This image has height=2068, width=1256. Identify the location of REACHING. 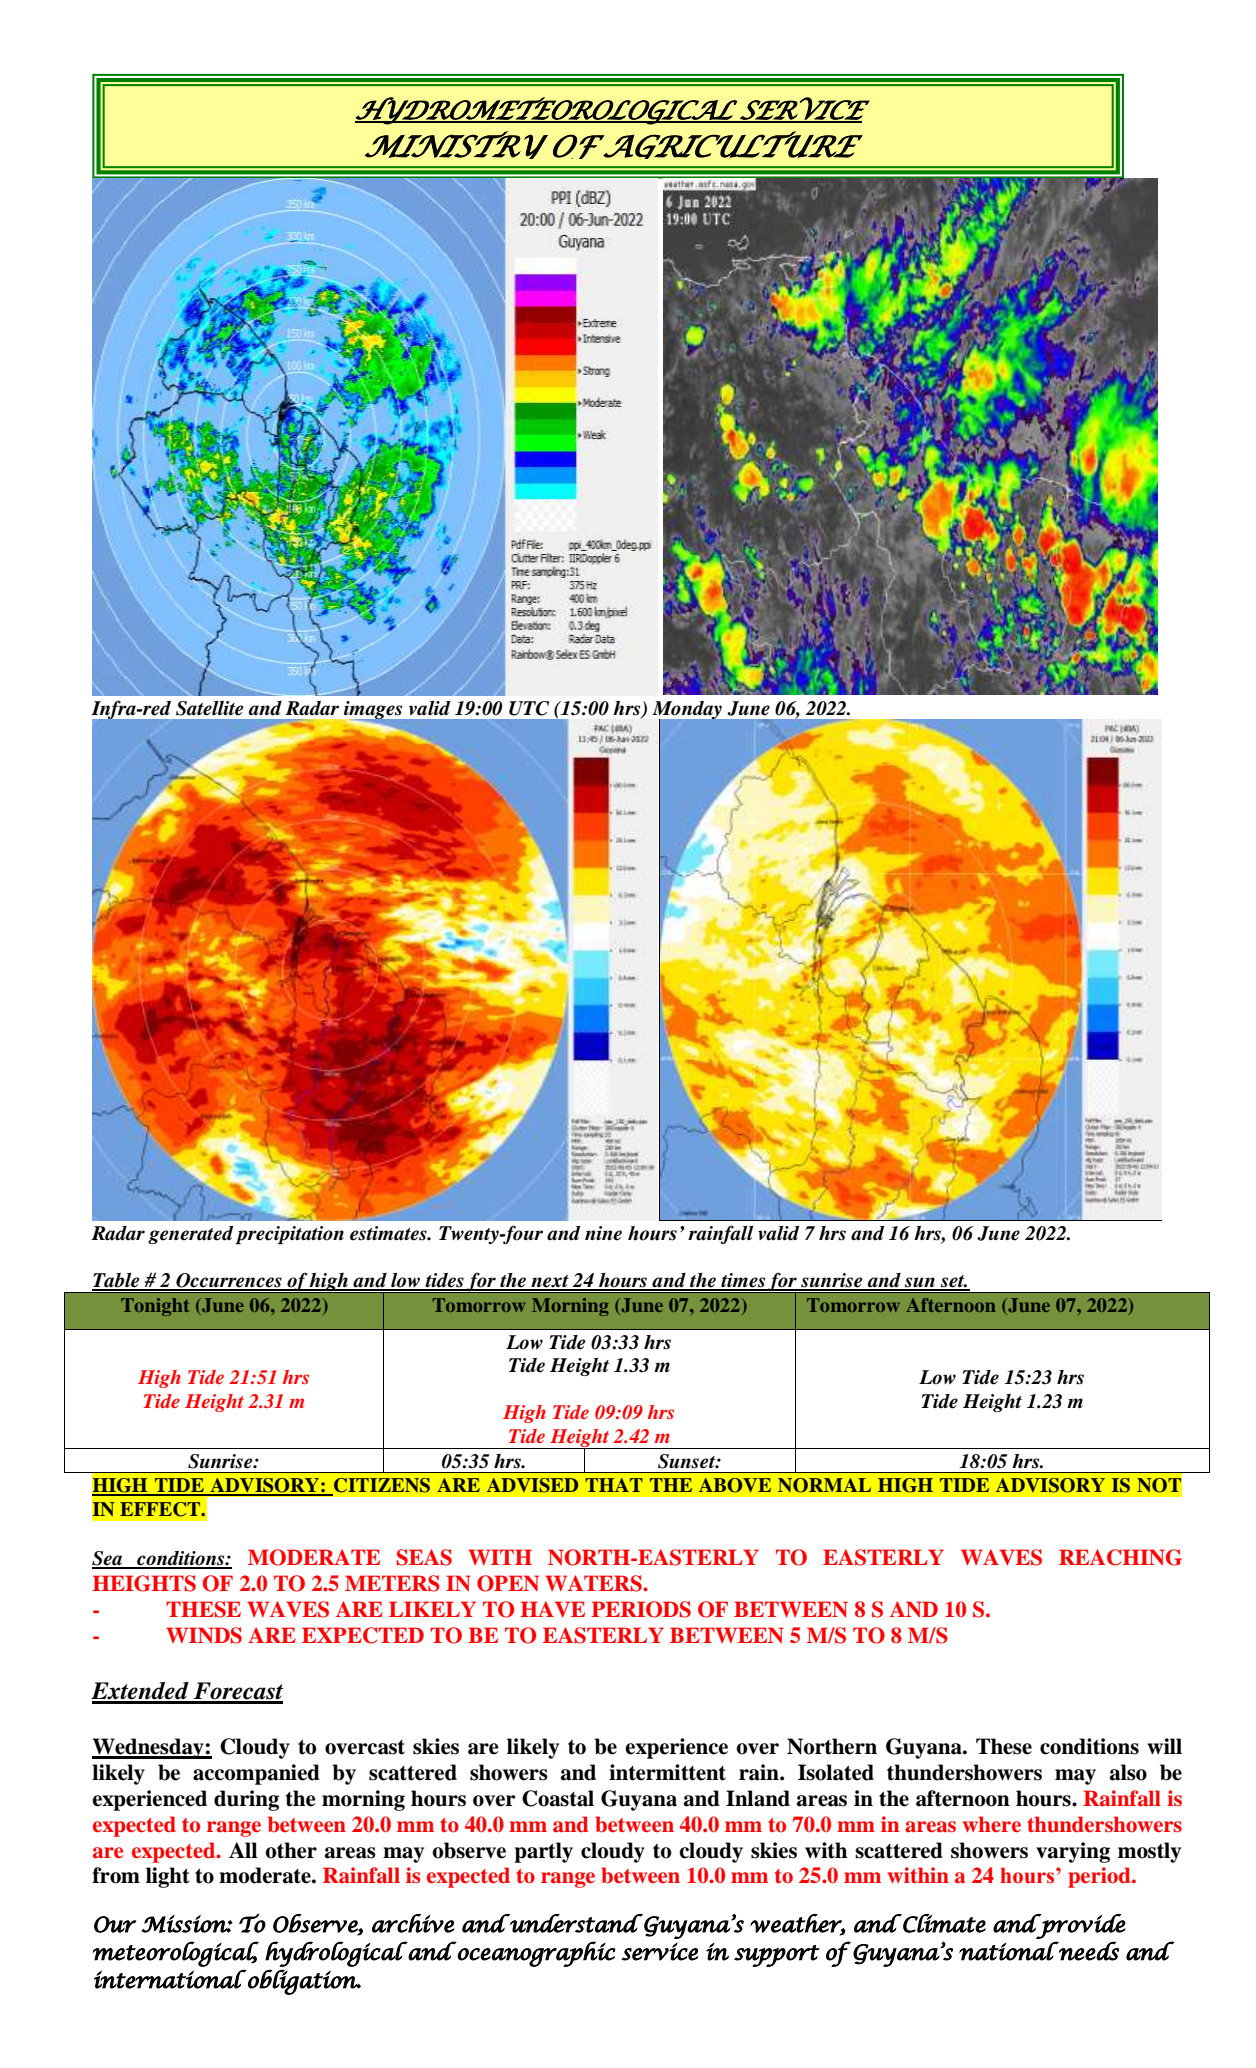
(1120, 1557).
